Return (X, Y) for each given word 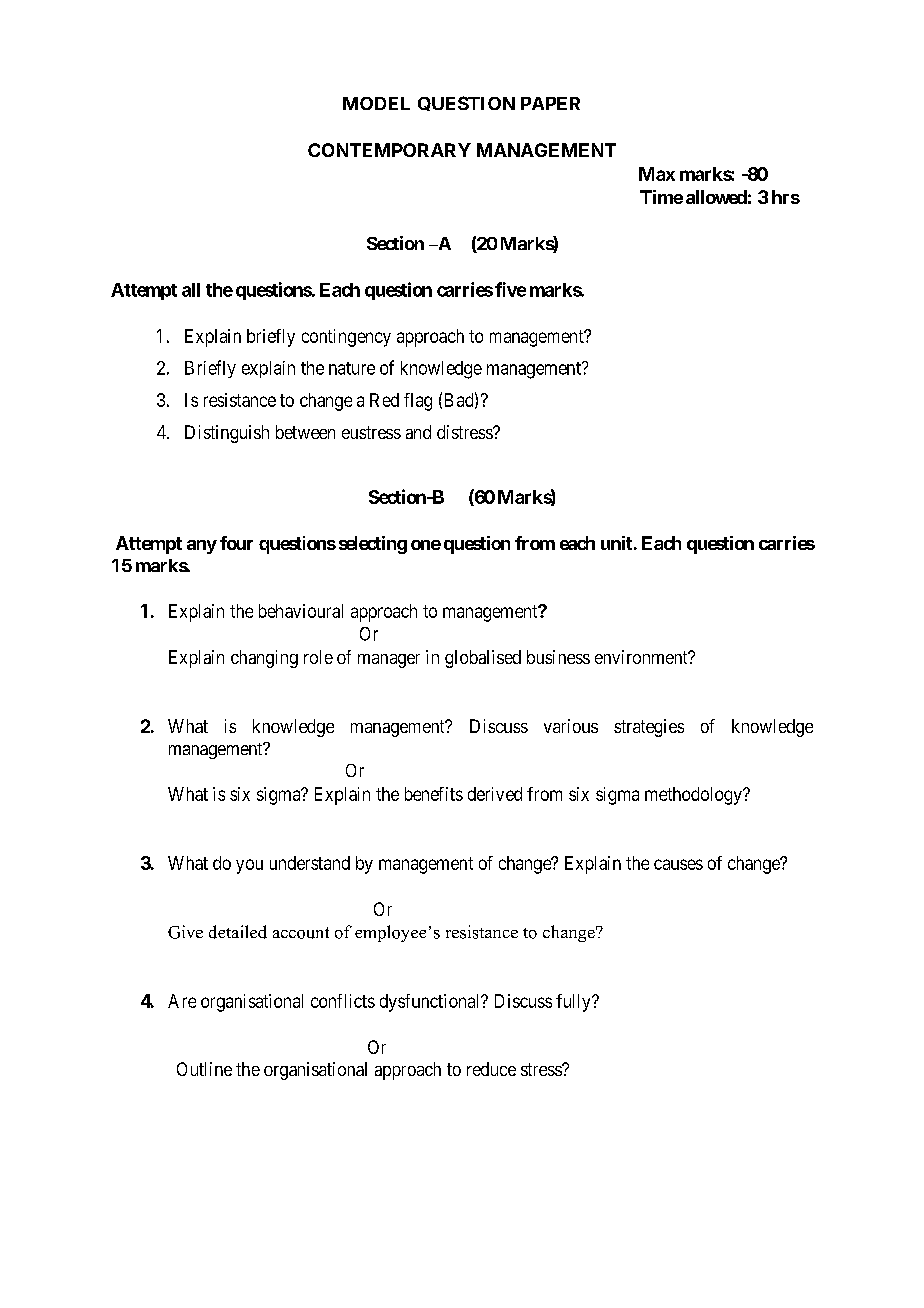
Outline (204, 1069)
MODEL (376, 103)
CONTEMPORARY (389, 150)
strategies (649, 728)
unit (616, 543)
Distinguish (227, 434)
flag (418, 402)
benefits (434, 794)
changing (264, 659)
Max (657, 174)
